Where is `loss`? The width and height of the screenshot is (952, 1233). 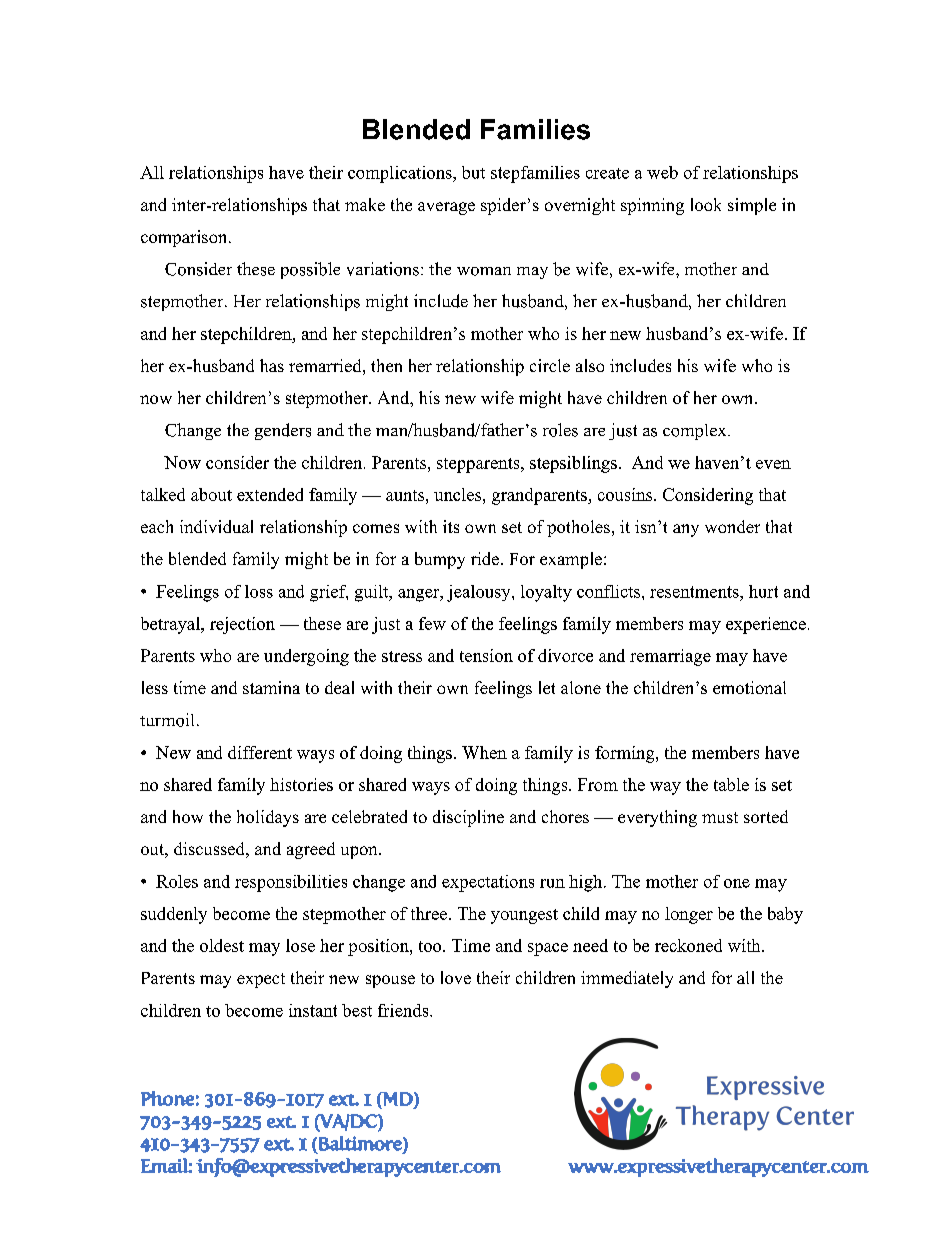
loss is located at coordinates (259, 591).
